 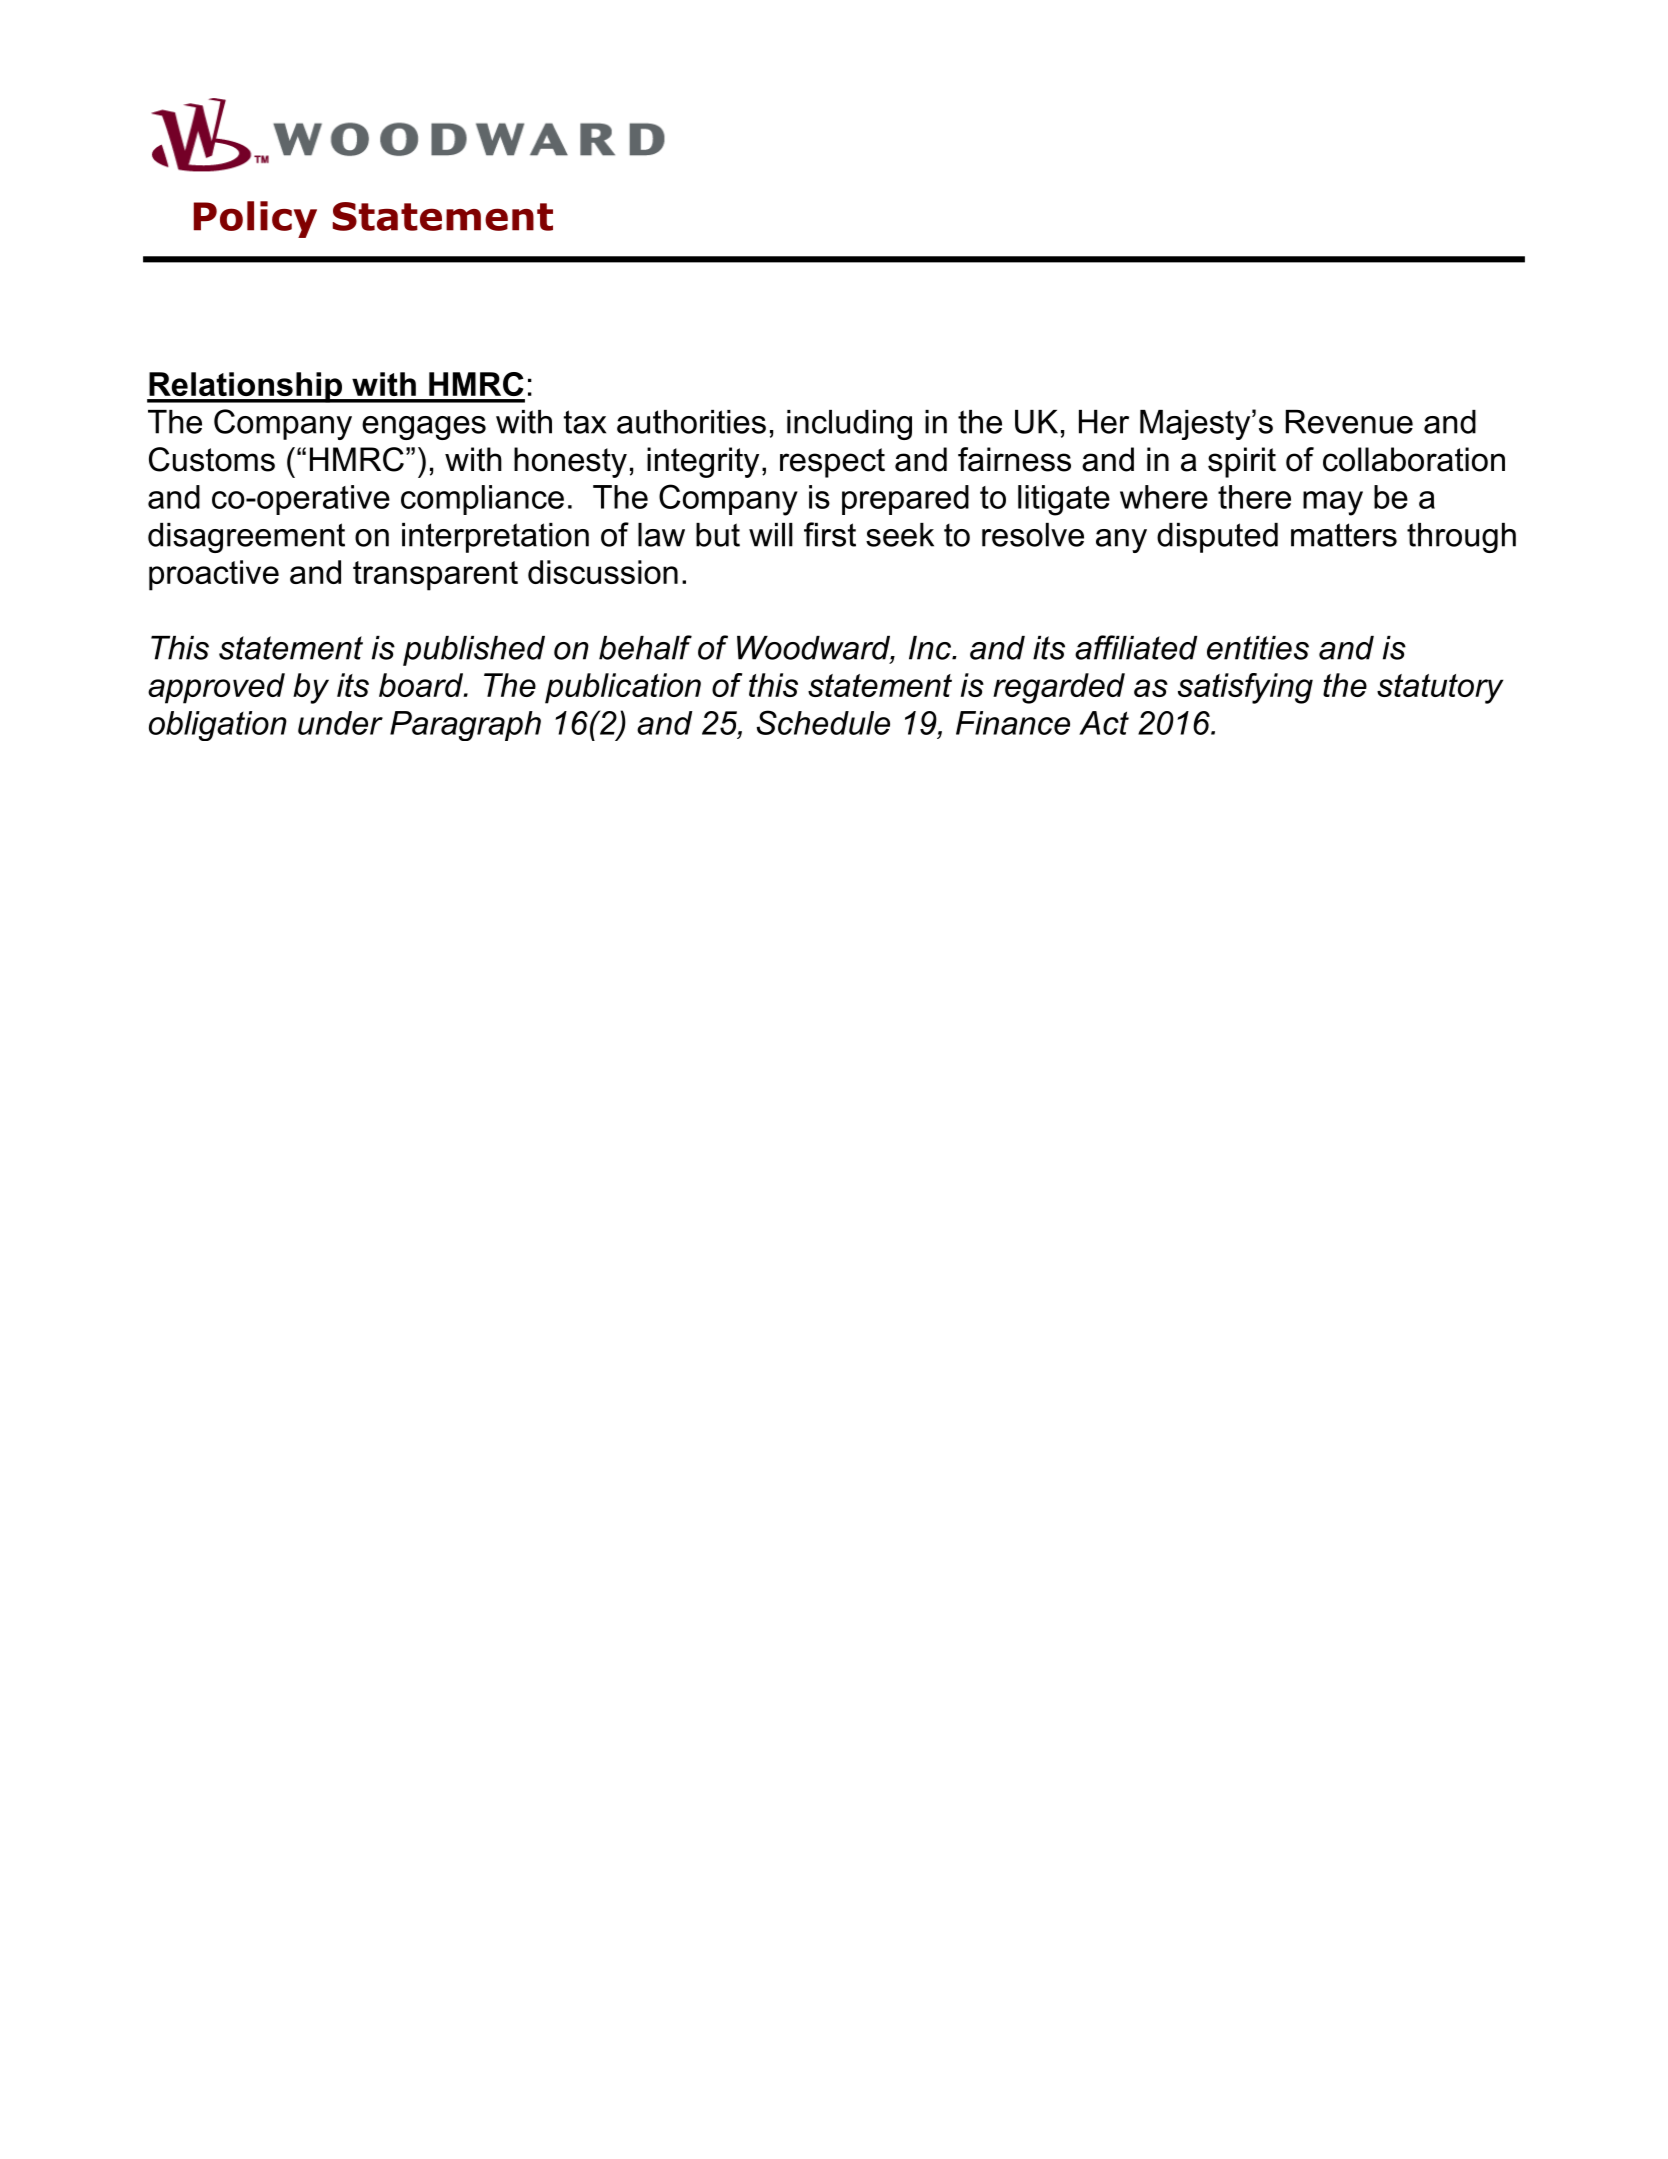 What do you see at coordinates (849, 425) in the screenshot?
I see `including` at bounding box center [849, 425].
